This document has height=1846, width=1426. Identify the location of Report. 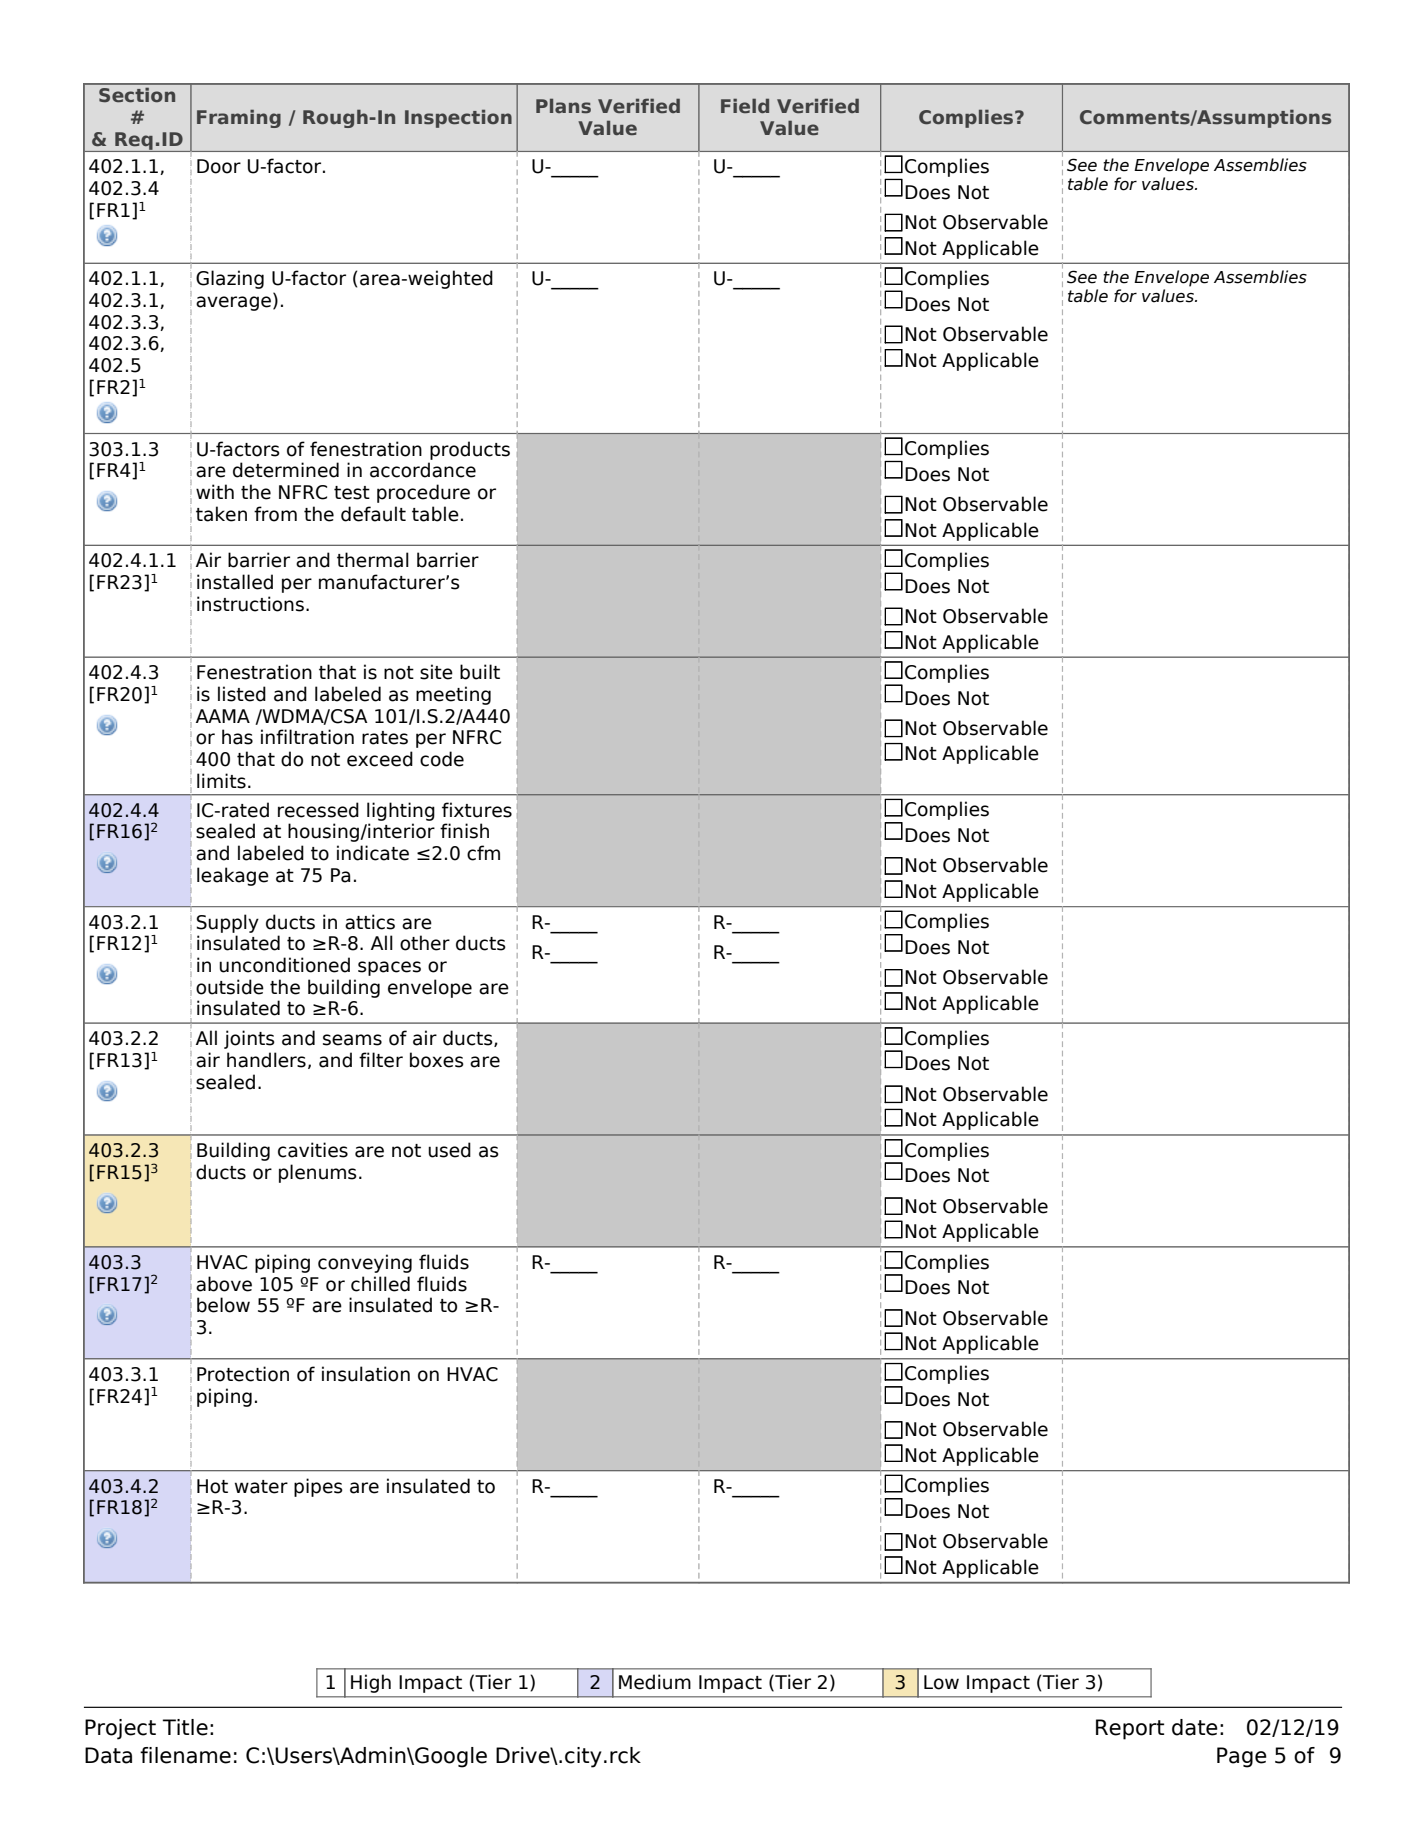
(1130, 1729).
